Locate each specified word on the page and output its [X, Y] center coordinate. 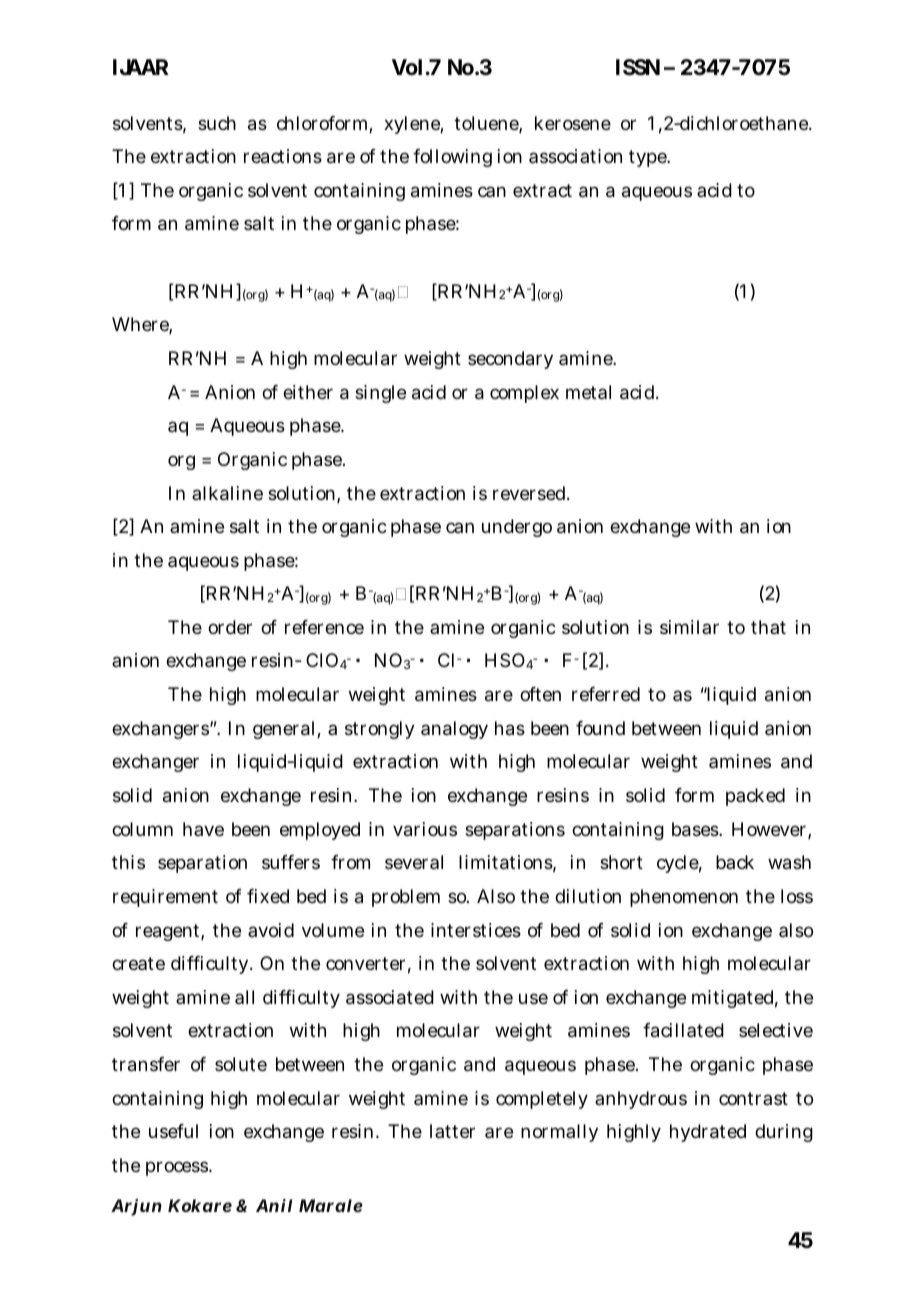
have [203, 829]
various [425, 829]
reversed [529, 493]
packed [755, 797]
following [452, 158]
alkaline [227, 493]
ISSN [638, 67]
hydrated [708, 1133]
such [217, 123]
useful [173, 1131]
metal [588, 392]
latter [452, 1131]
